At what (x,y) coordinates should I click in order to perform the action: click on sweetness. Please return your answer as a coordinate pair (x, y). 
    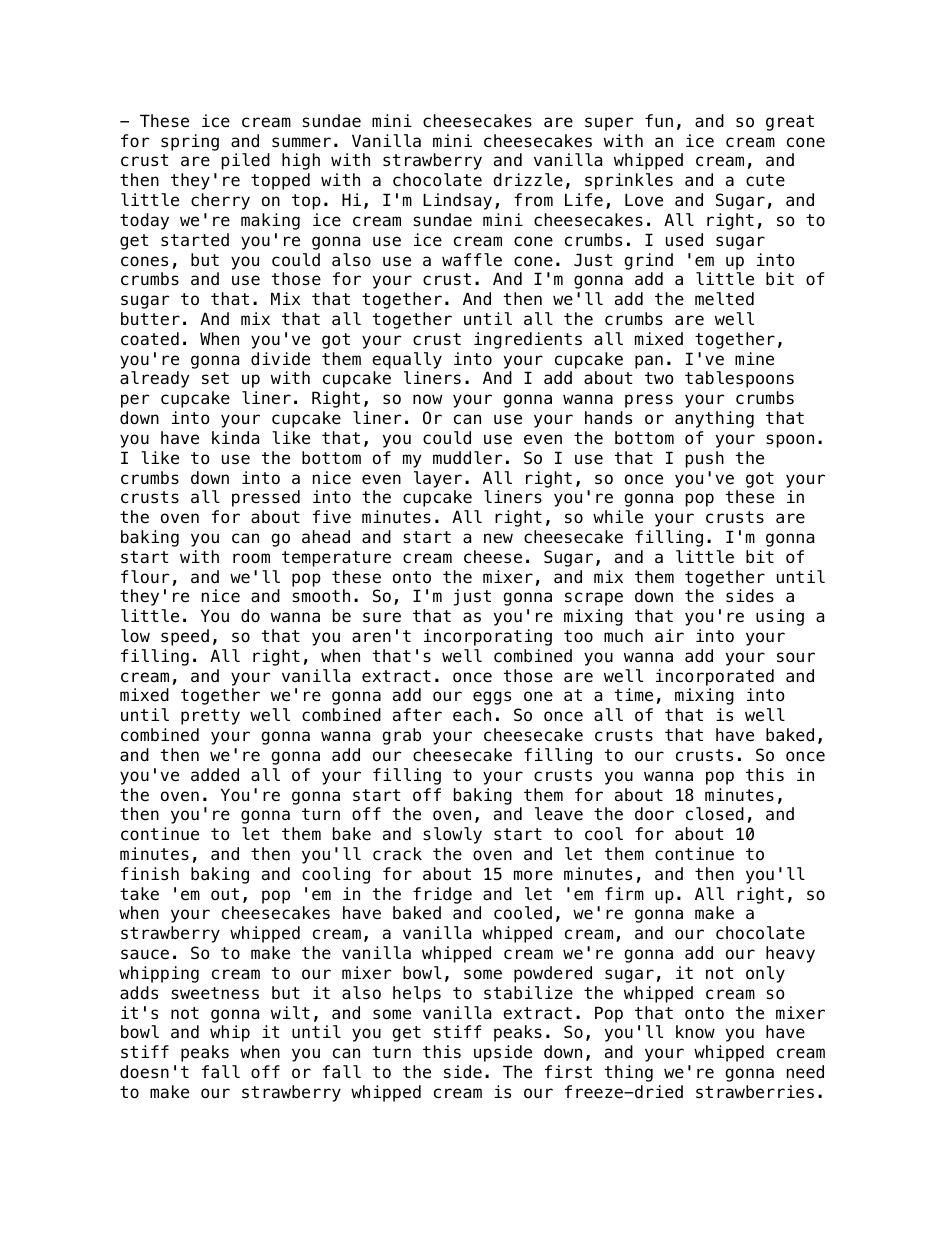
    Looking at the image, I should click on (215, 993).
